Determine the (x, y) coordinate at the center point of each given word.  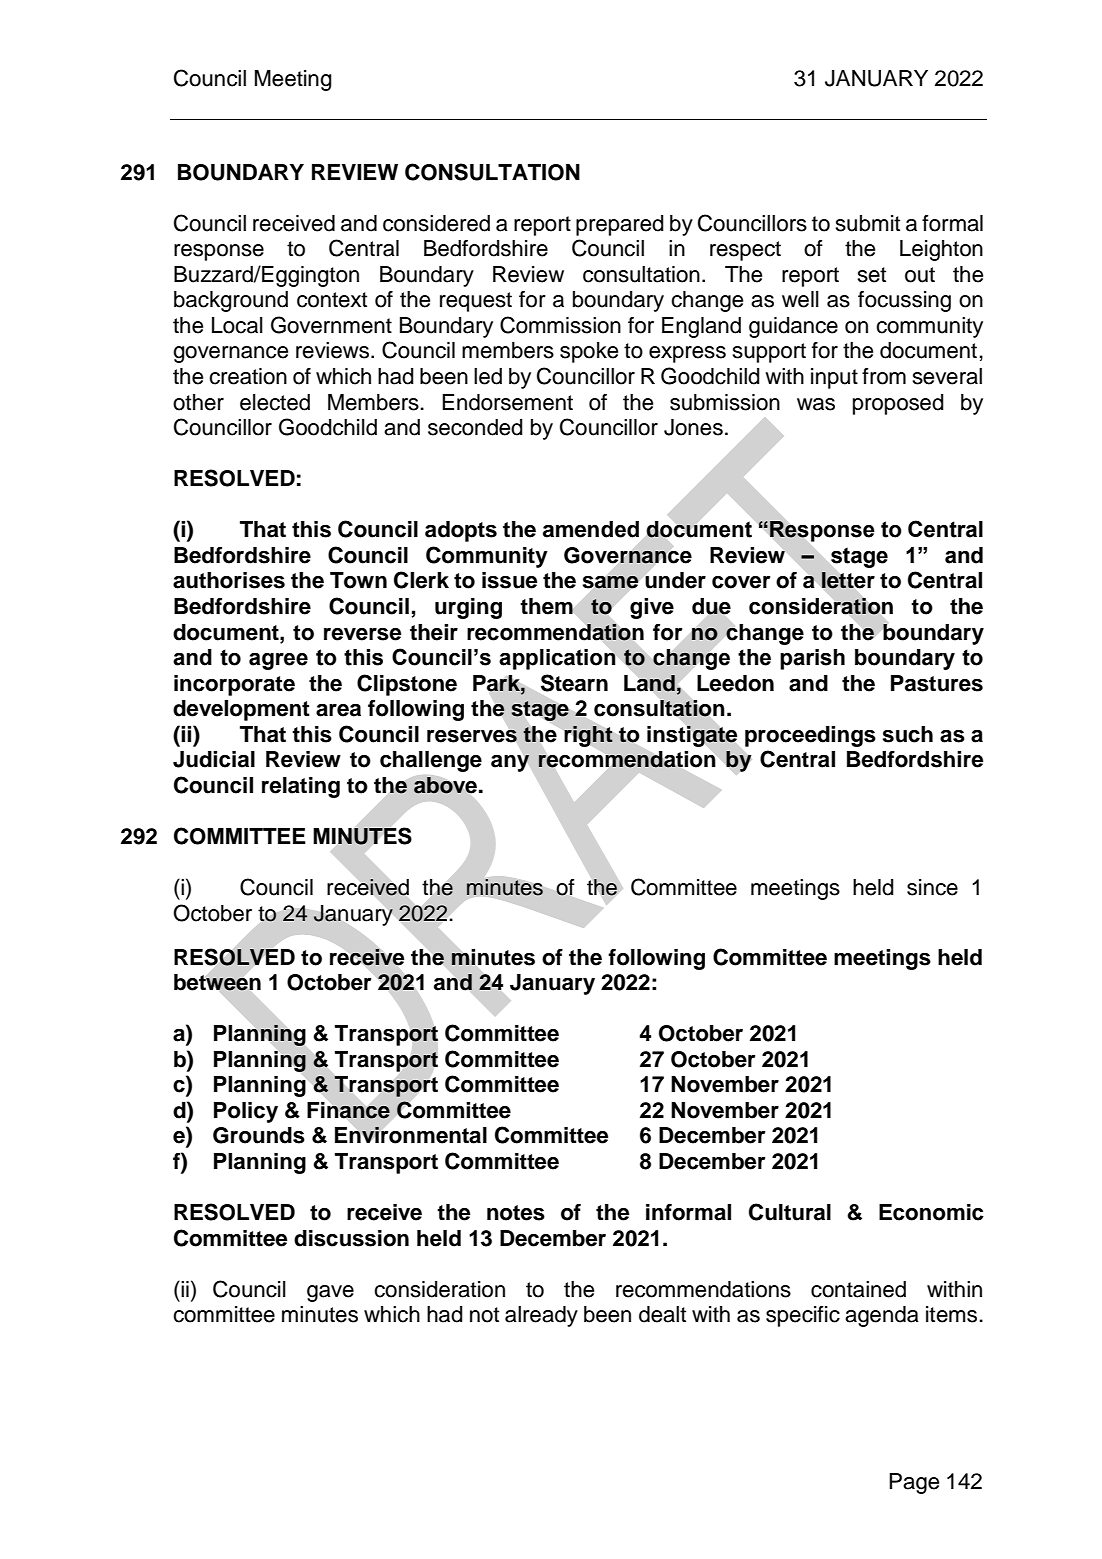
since (932, 887)
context (332, 300)
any (510, 763)
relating (301, 787)
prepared (620, 225)
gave (330, 1293)
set (871, 275)
